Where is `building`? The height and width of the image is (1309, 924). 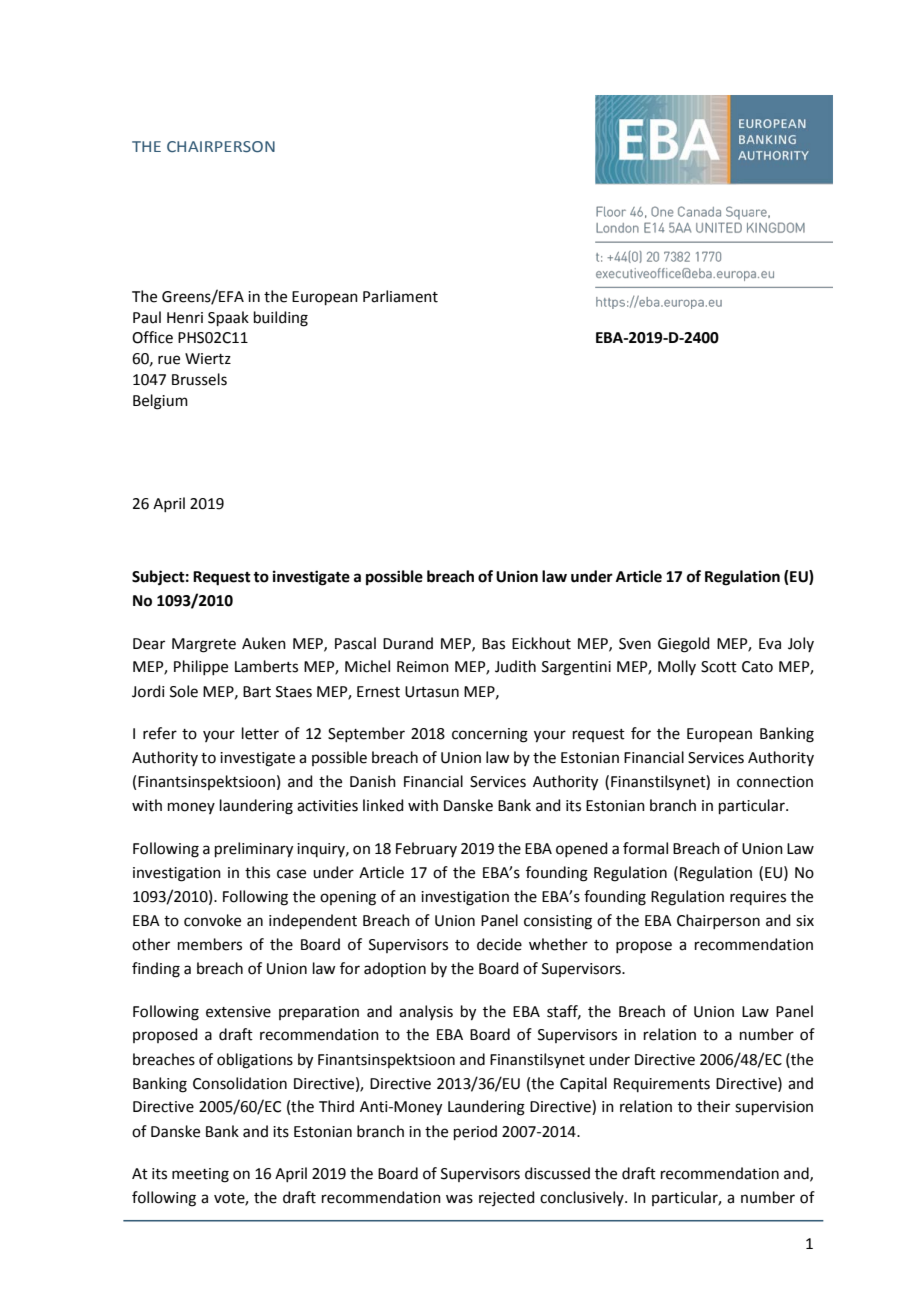
building is located at coordinates (281, 319).
